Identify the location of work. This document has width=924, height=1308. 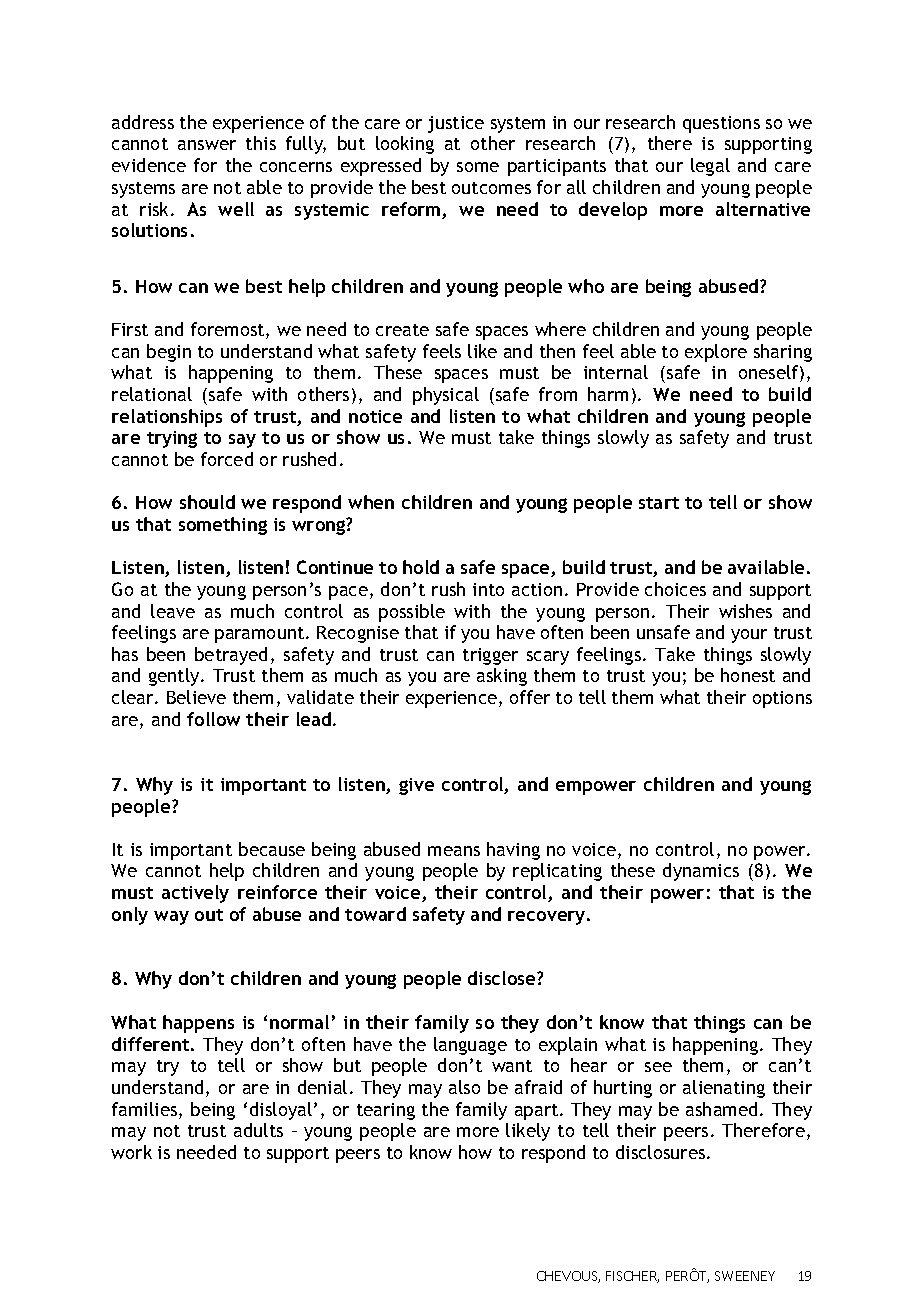
(131, 1152).
